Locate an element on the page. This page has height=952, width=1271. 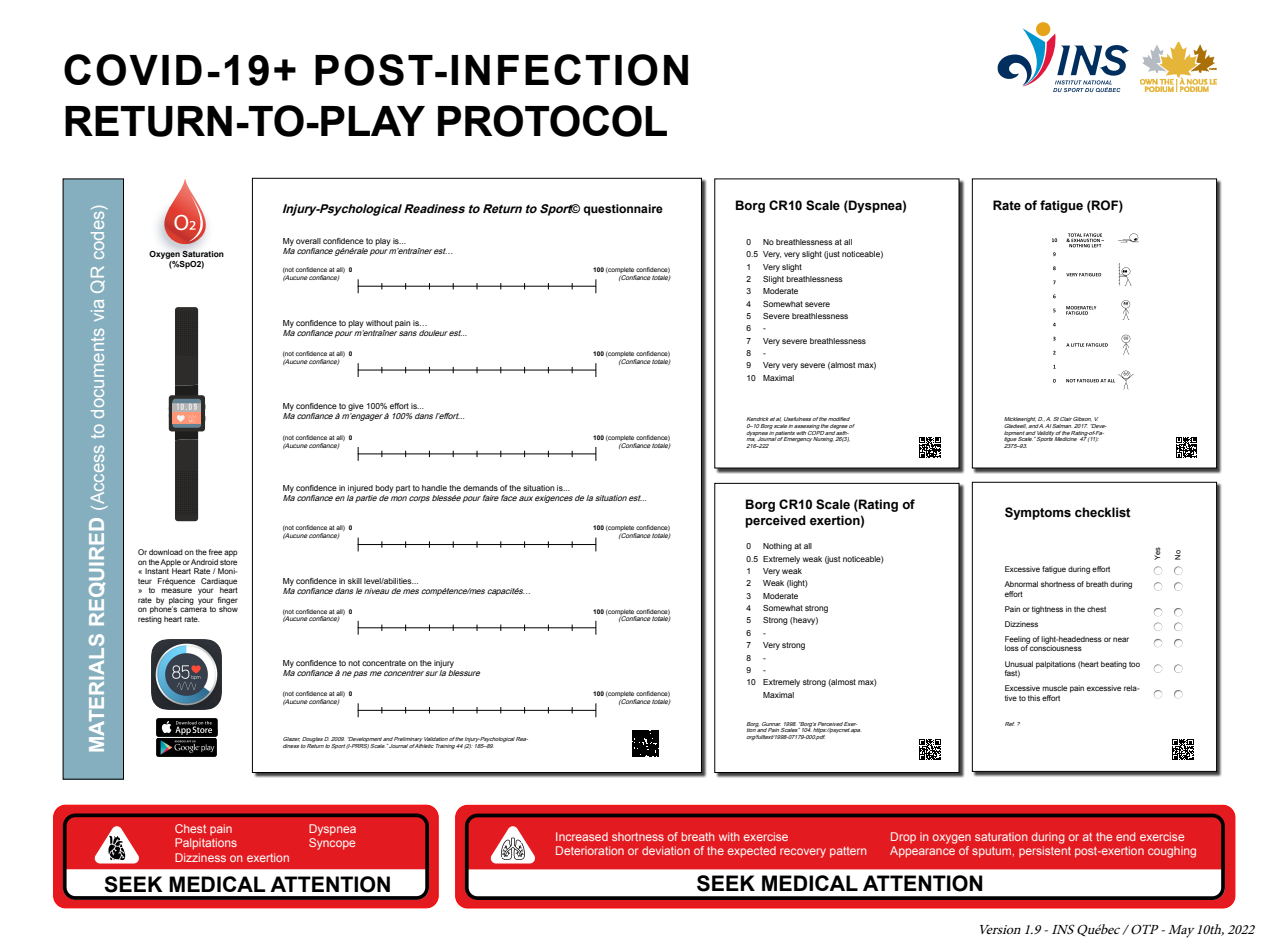
overall is located at coordinates (308, 241).
